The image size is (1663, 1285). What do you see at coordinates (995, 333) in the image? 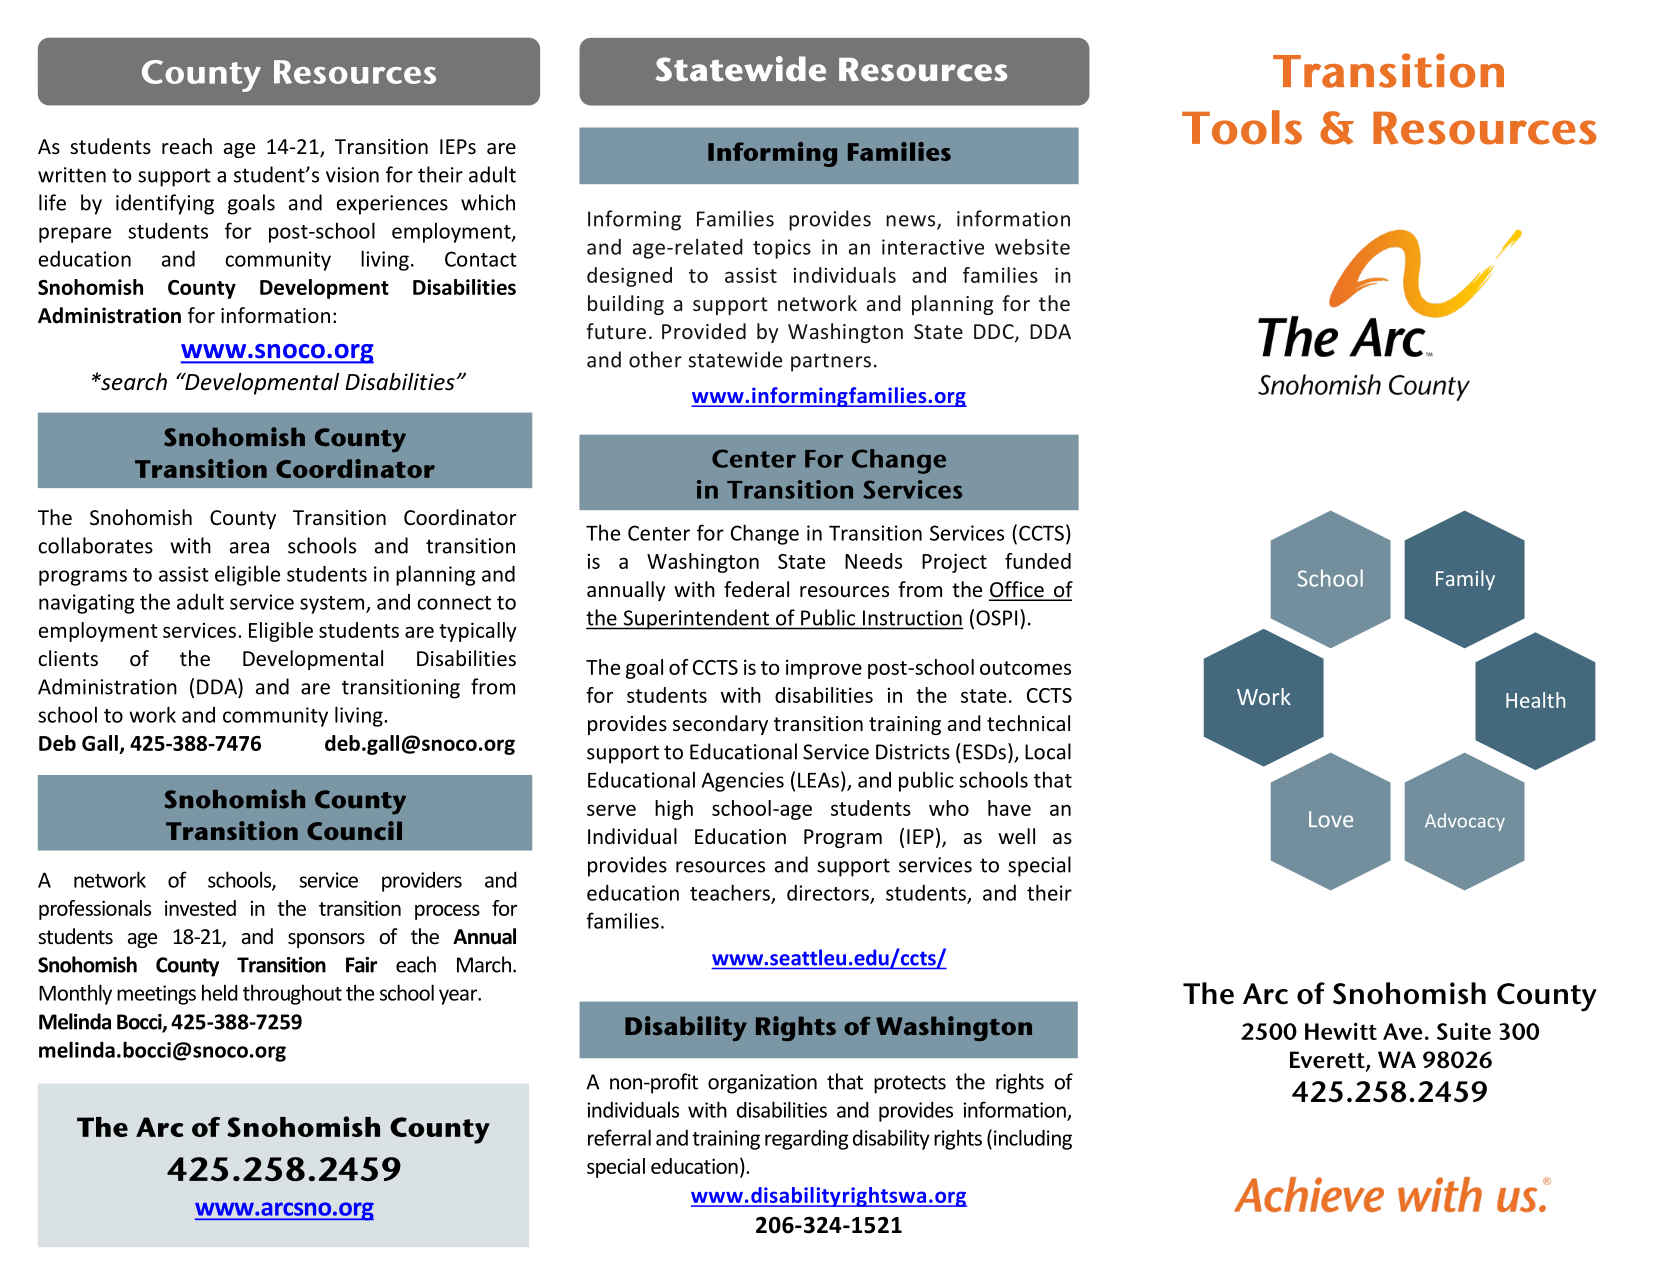
I see `DDC` at bounding box center [995, 333].
